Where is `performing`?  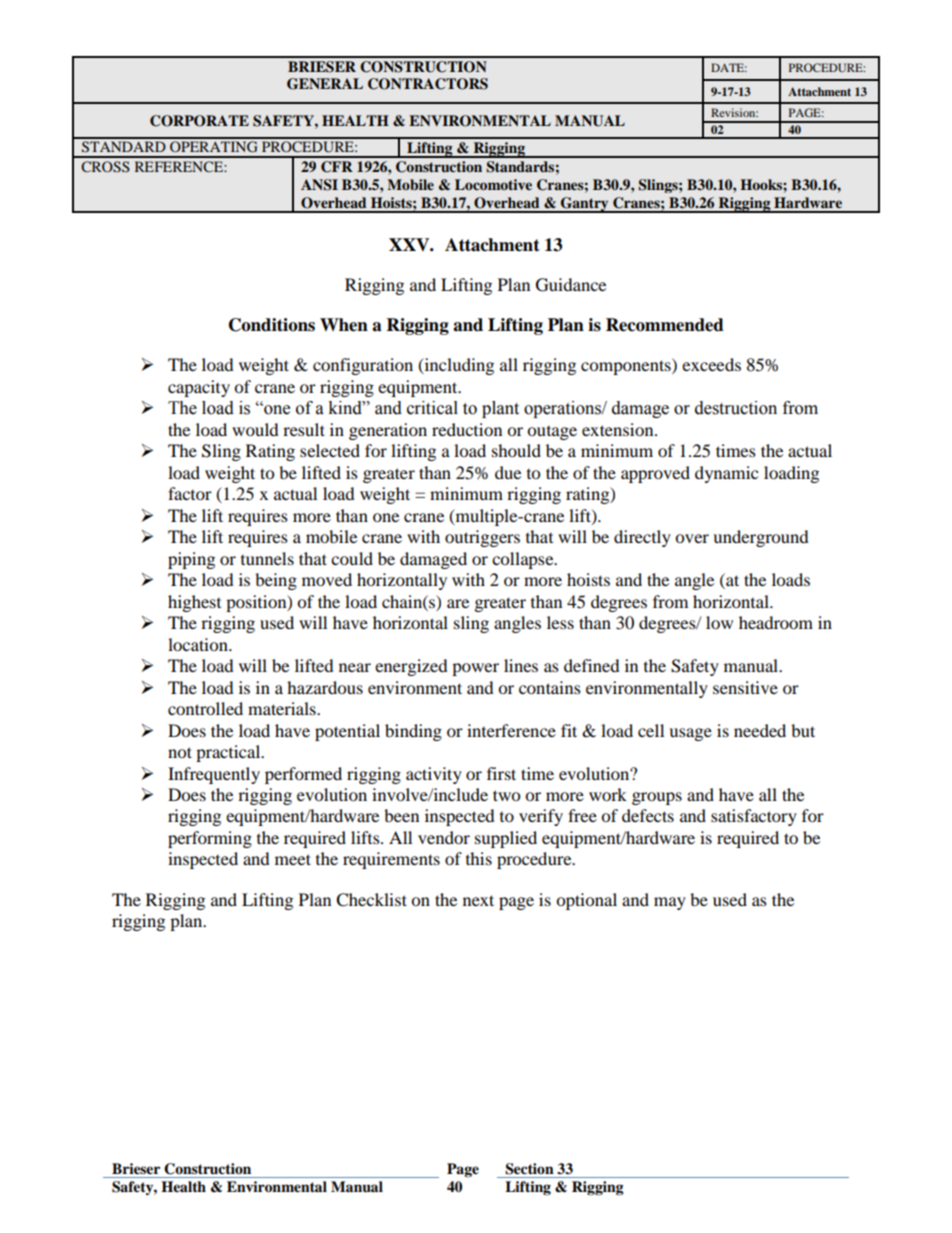 performing is located at coordinates (210, 839).
